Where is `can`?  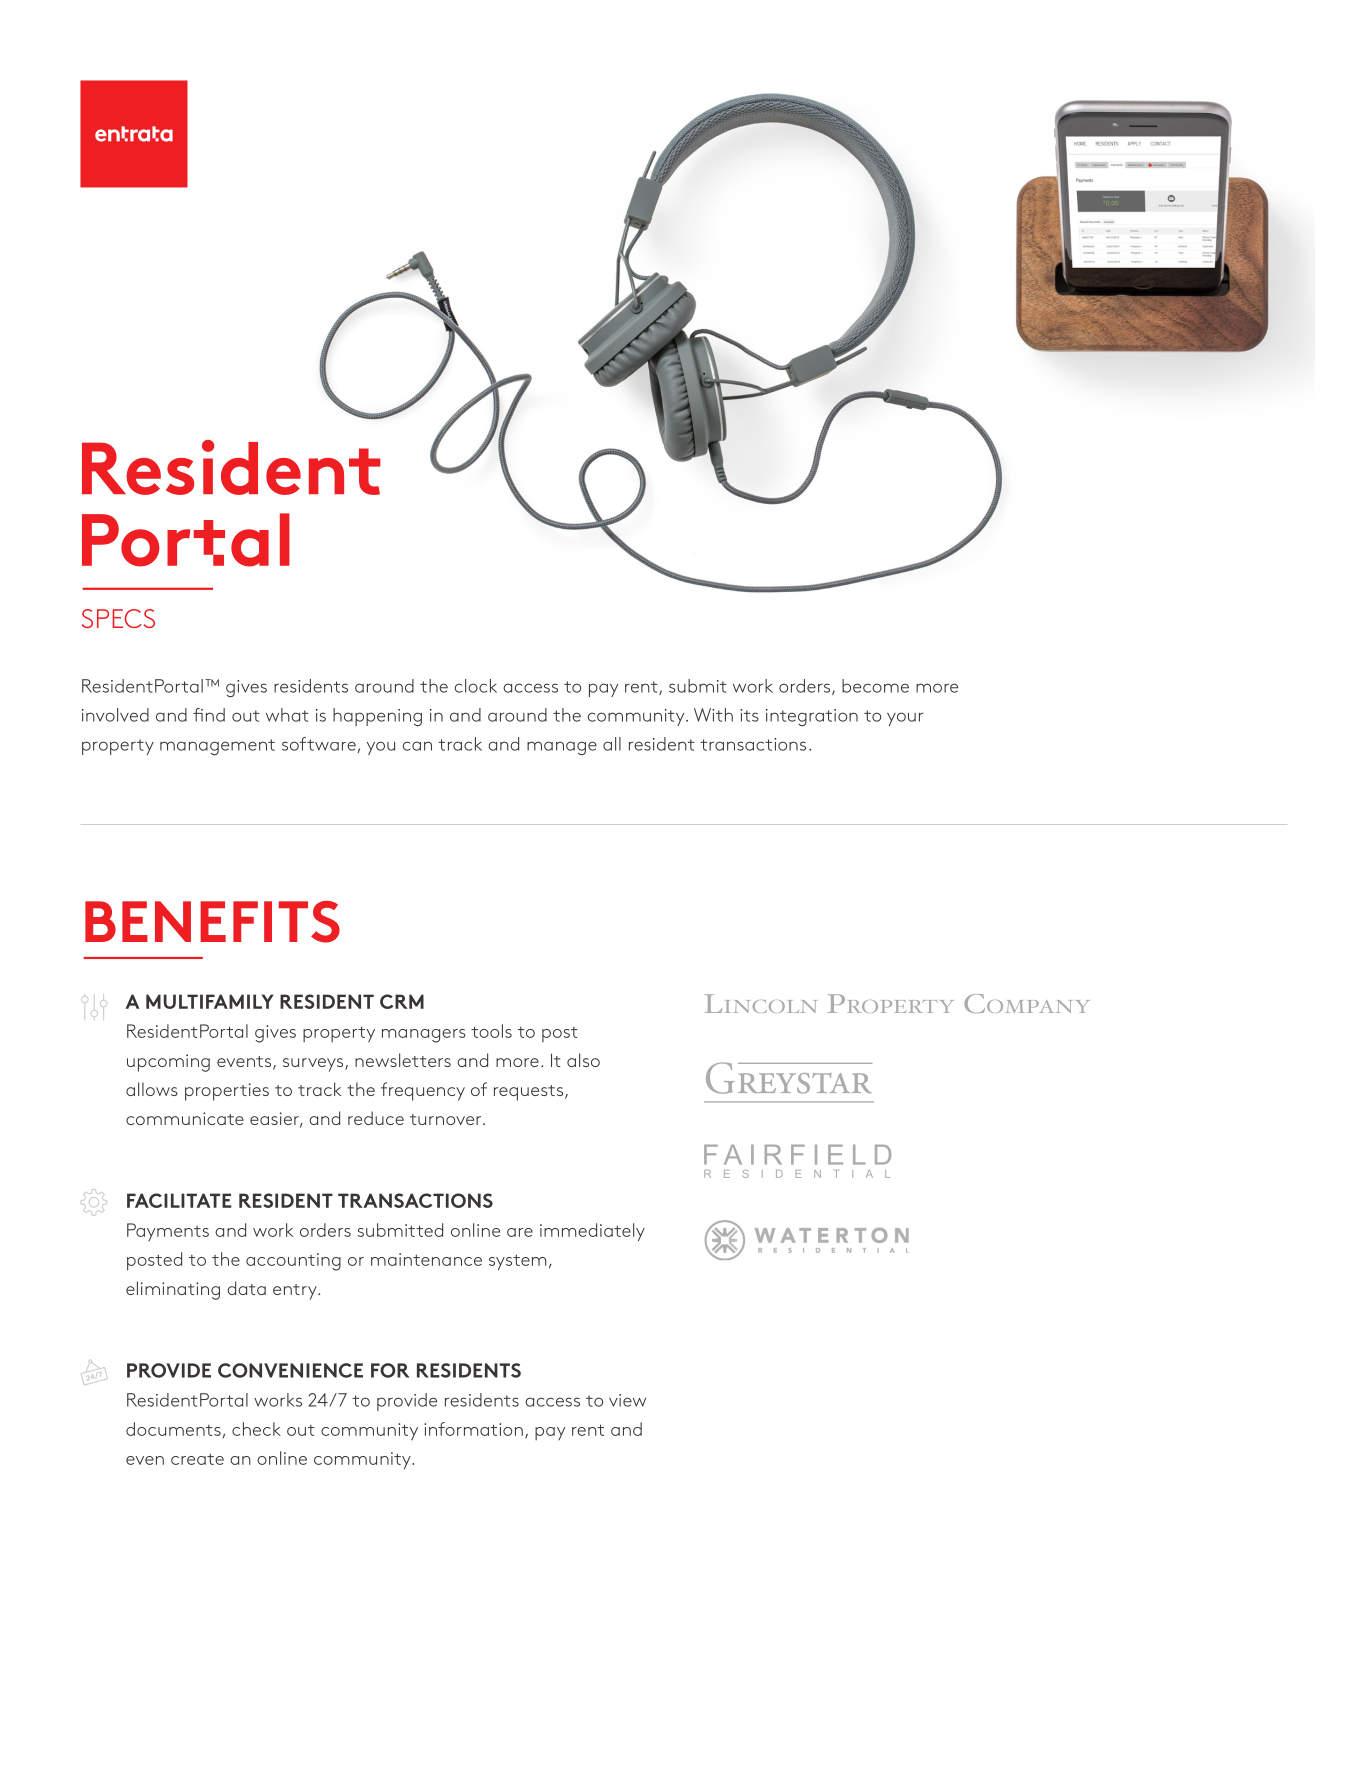 can is located at coordinates (417, 746).
